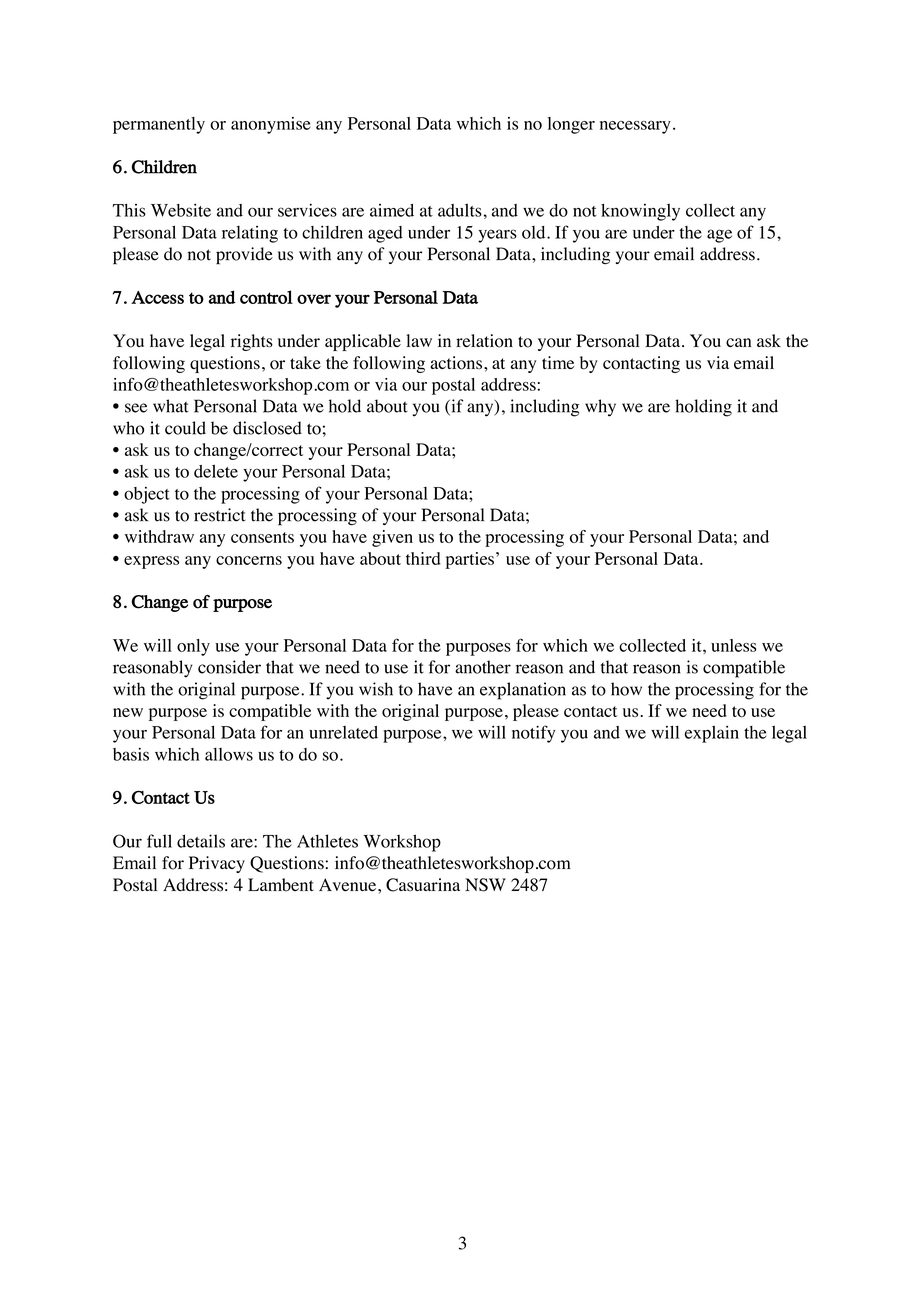 The image size is (924, 1308). Describe the element at coordinates (733, 645) in the image. I see `unless` at that location.
